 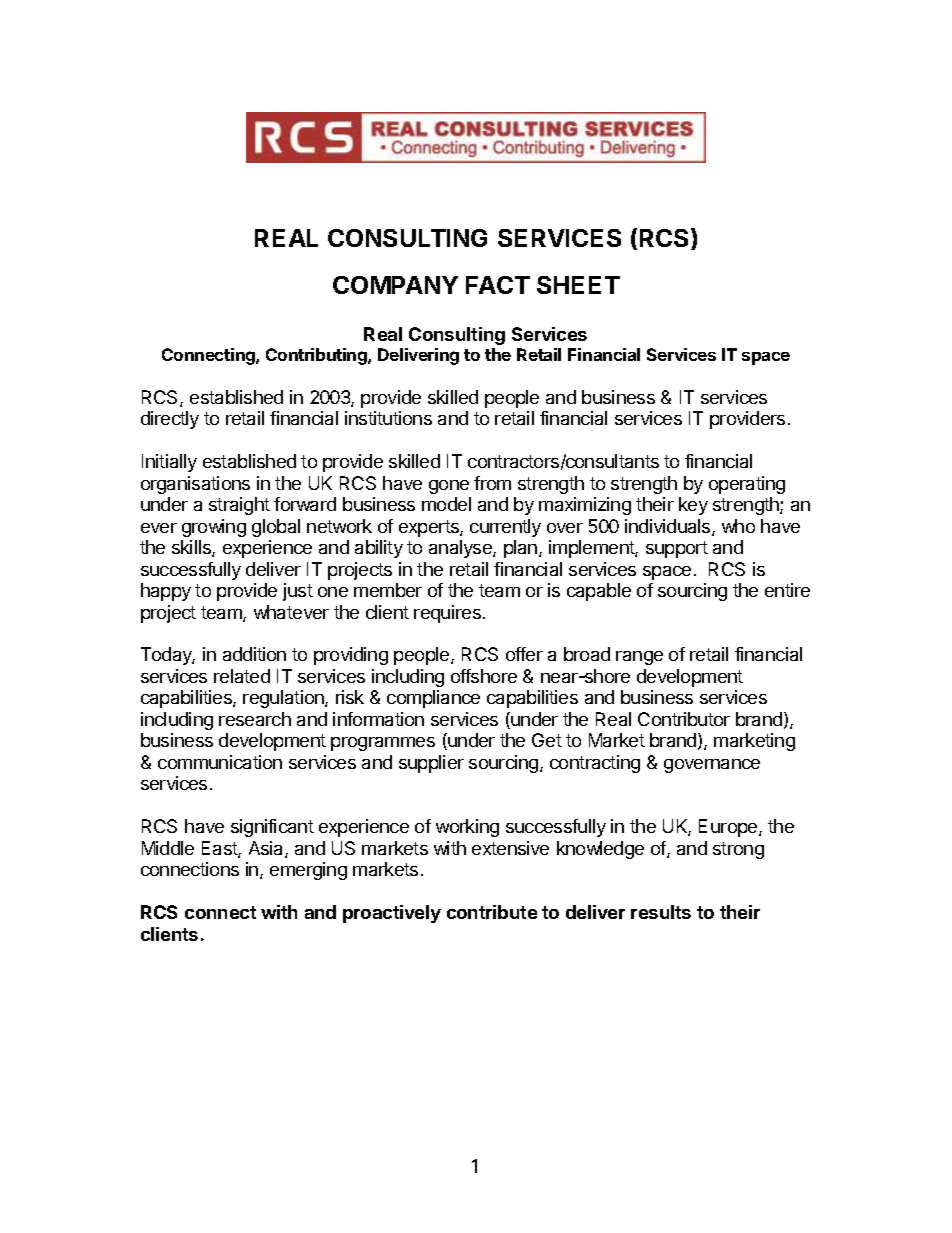 I want to click on requires, so click(x=447, y=614).
